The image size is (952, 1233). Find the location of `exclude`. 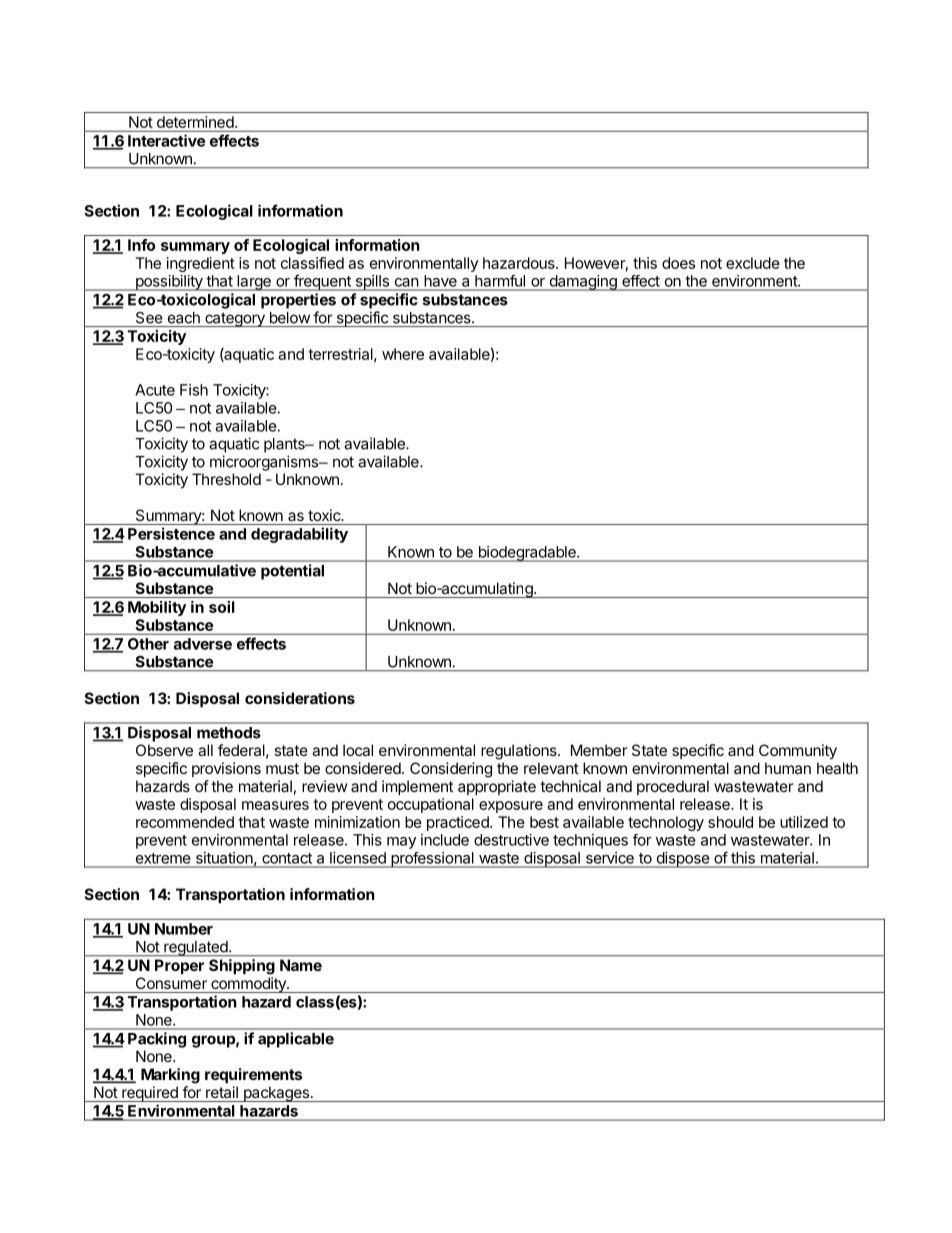

exclude is located at coordinates (753, 263).
